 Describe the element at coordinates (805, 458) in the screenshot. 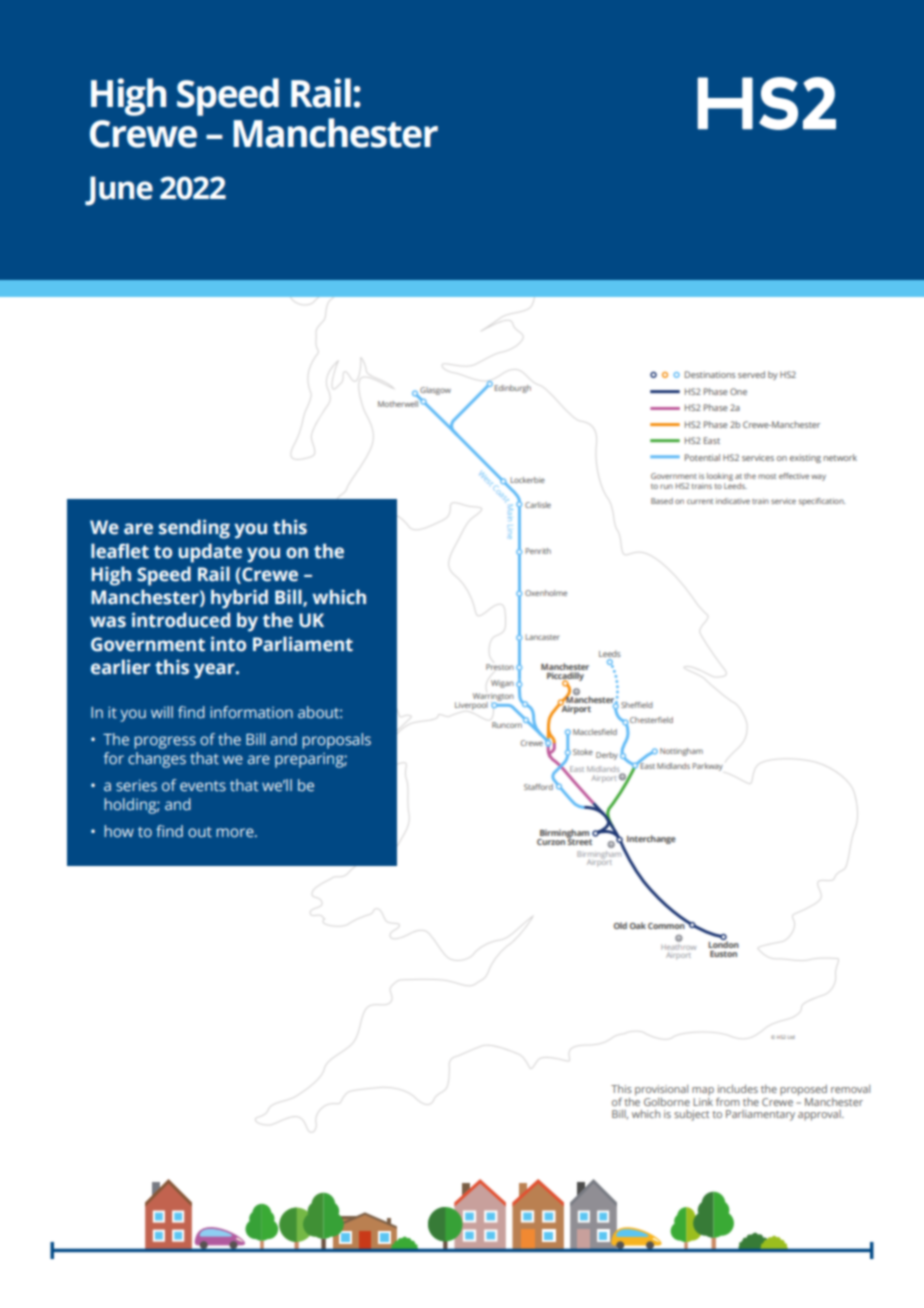

I see `existing` at that location.
